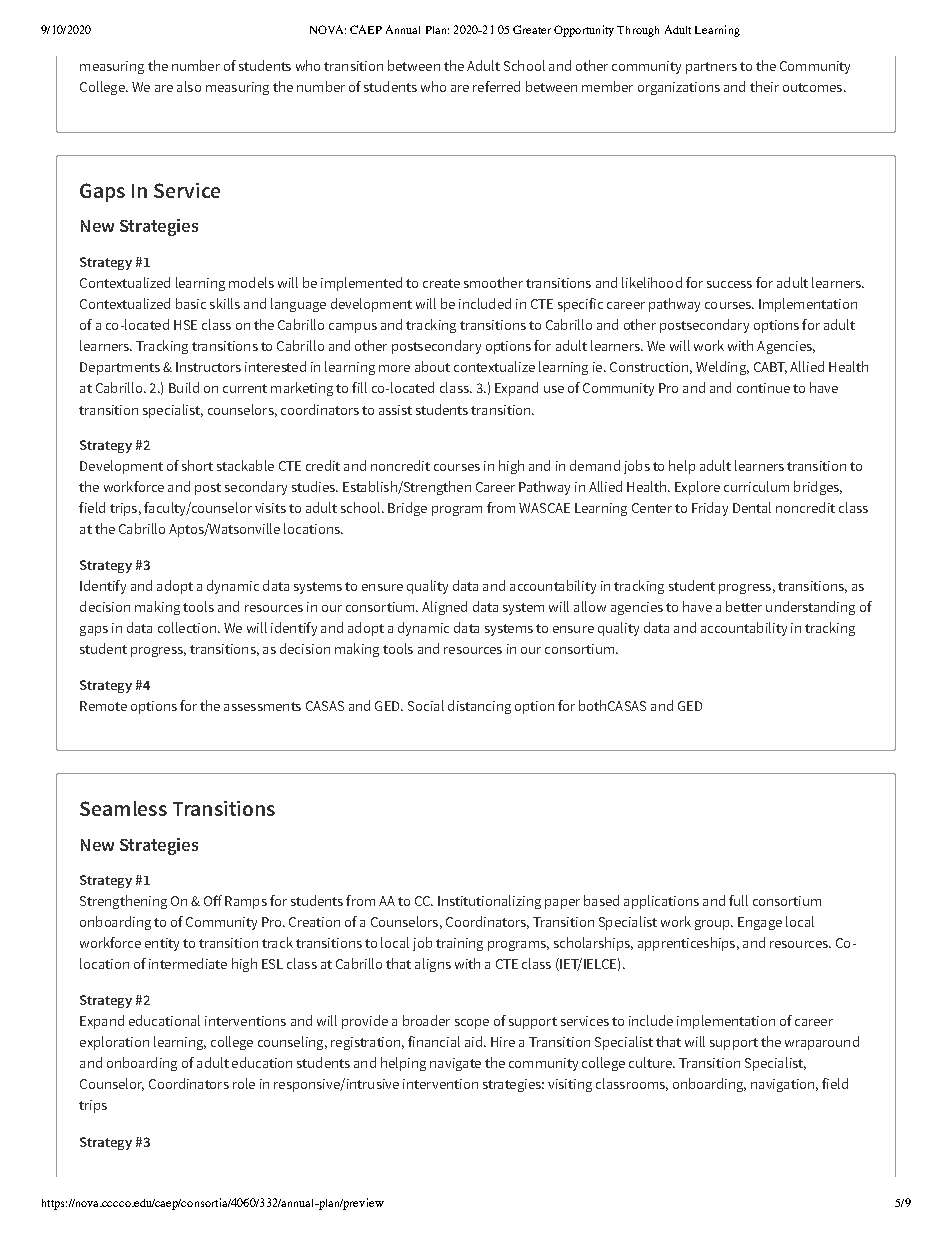 The height and width of the screenshot is (1233, 952). Describe the element at coordinates (496, 86) in the screenshot. I see `referred` at that location.
